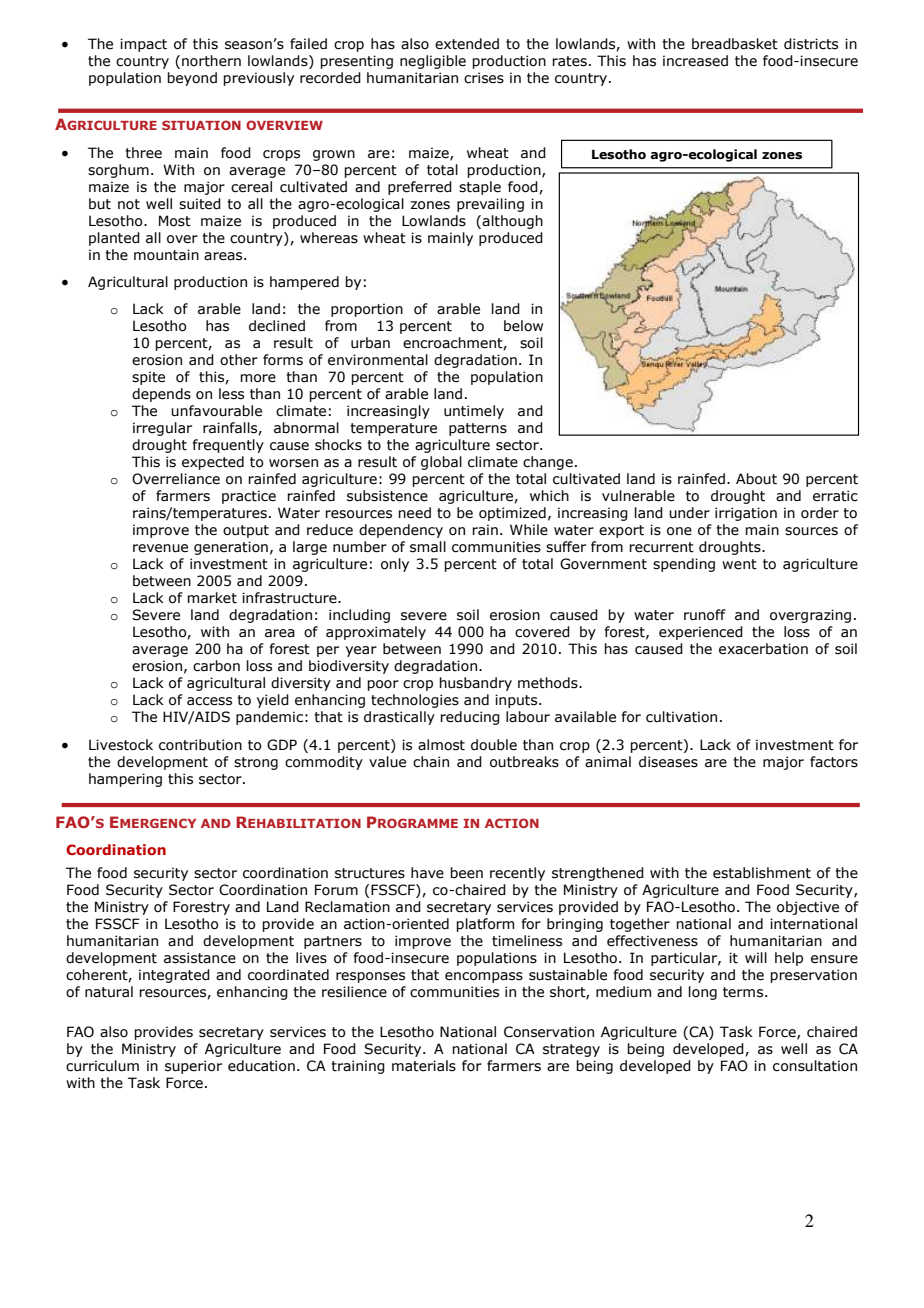 The image size is (924, 1308). What do you see at coordinates (695, 61) in the page?
I see `increased` at bounding box center [695, 61].
